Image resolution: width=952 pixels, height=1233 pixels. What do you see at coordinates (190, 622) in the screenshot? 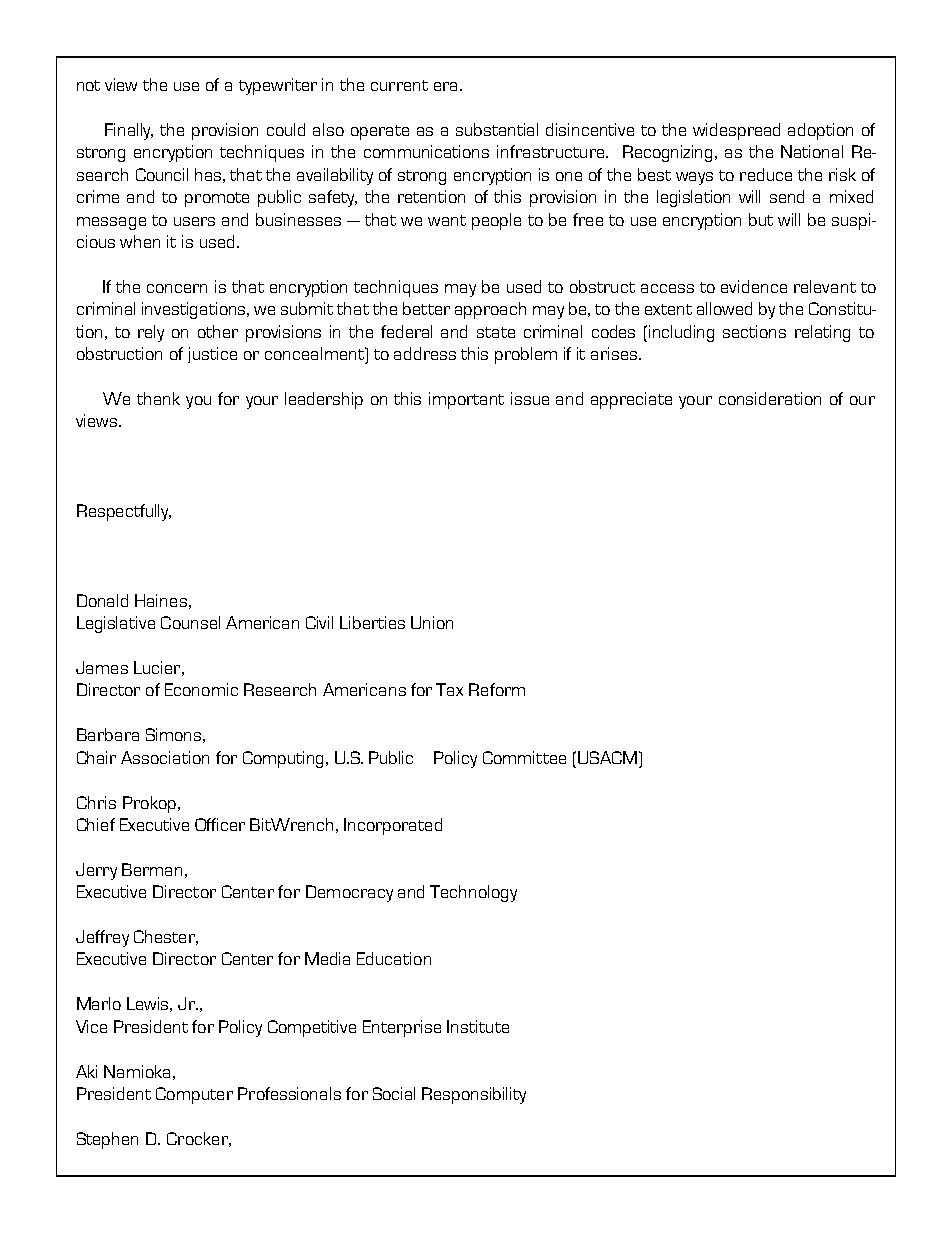
I see `Counsel` at bounding box center [190, 622].
